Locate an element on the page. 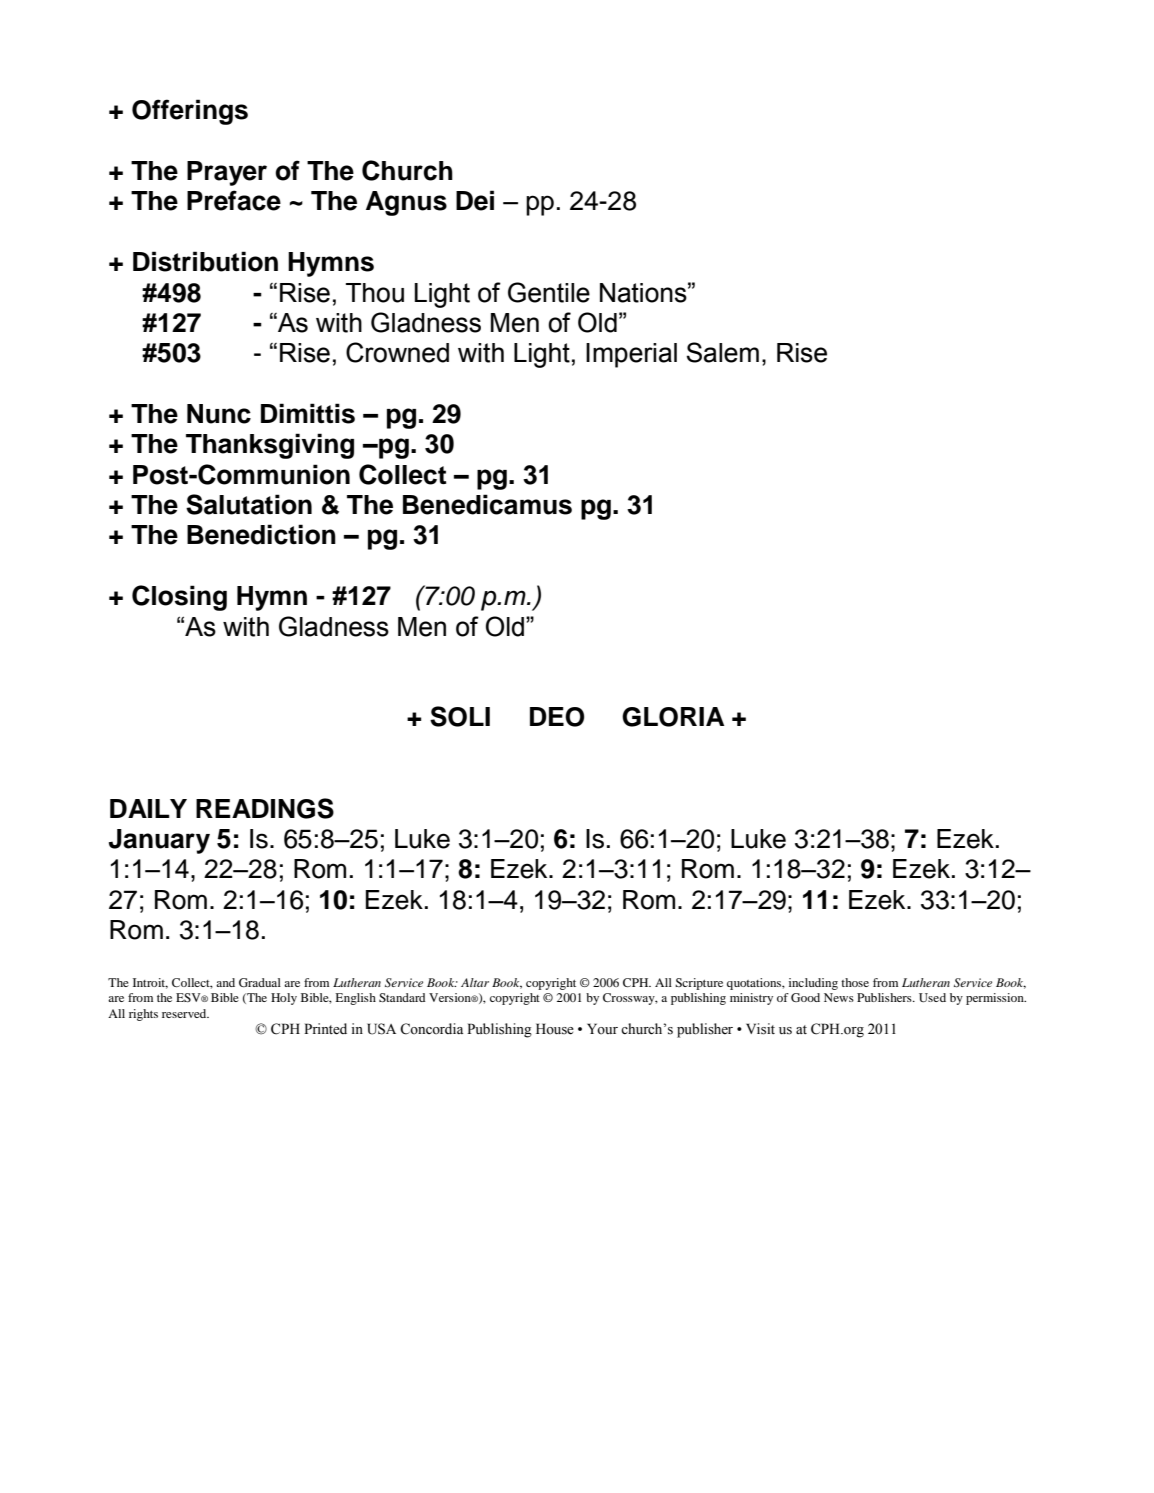 The width and height of the page is (1154, 1493). Prayer is located at coordinates (227, 173).
